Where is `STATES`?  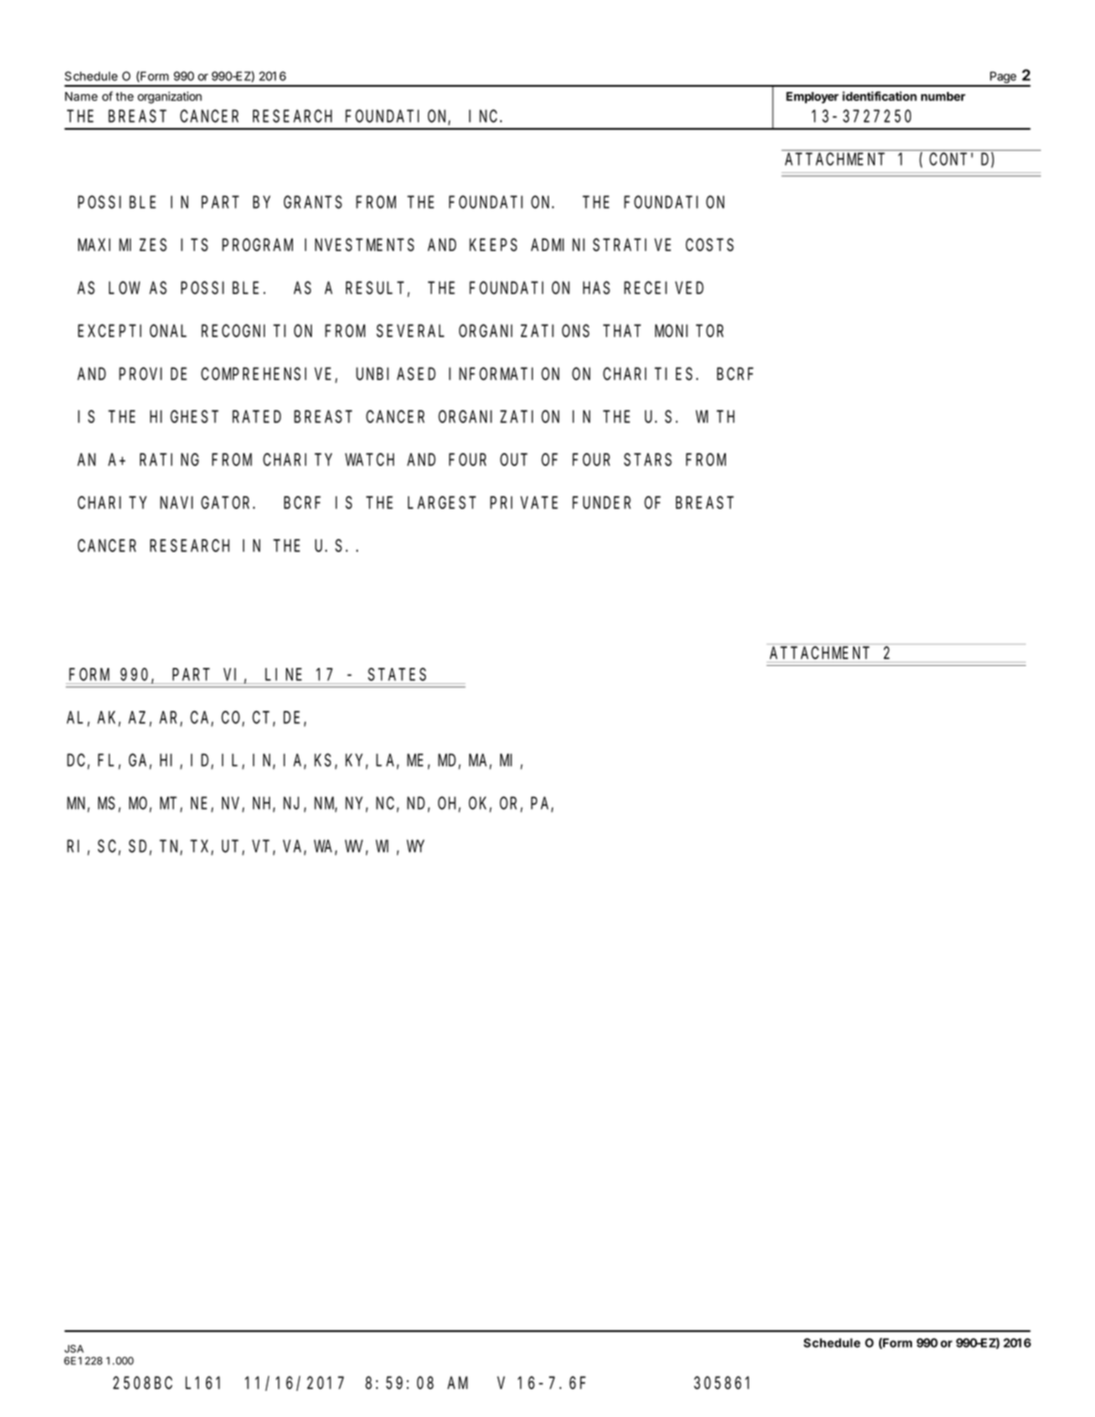 STATES is located at coordinates (397, 674).
